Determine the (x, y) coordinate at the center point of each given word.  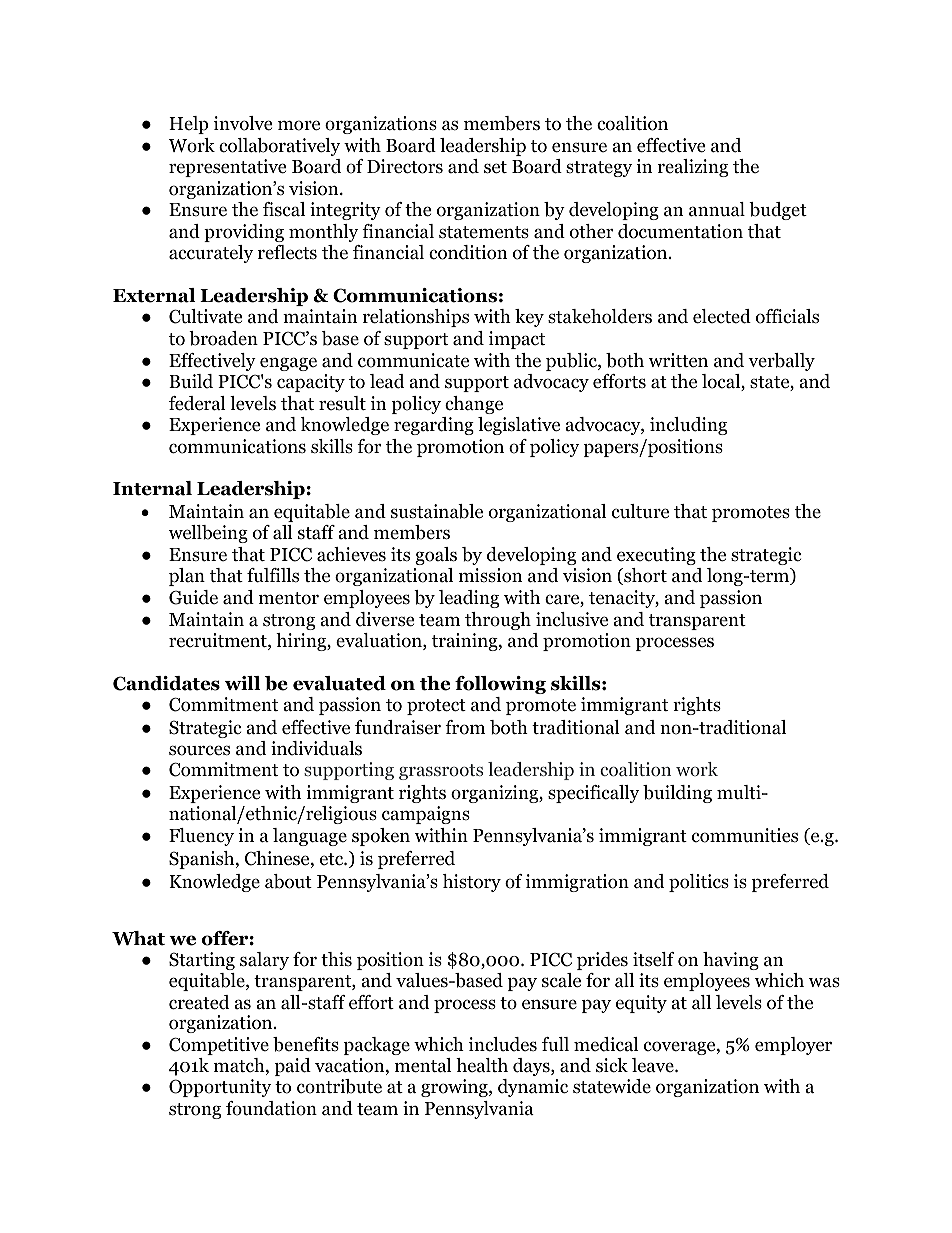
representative (227, 168)
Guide (193, 597)
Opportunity (220, 1088)
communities (745, 835)
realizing (693, 168)
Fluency (201, 837)
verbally (781, 362)
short (644, 576)
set (495, 167)
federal (197, 403)
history (472, 883)
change (474, 405)
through (498, 621)
